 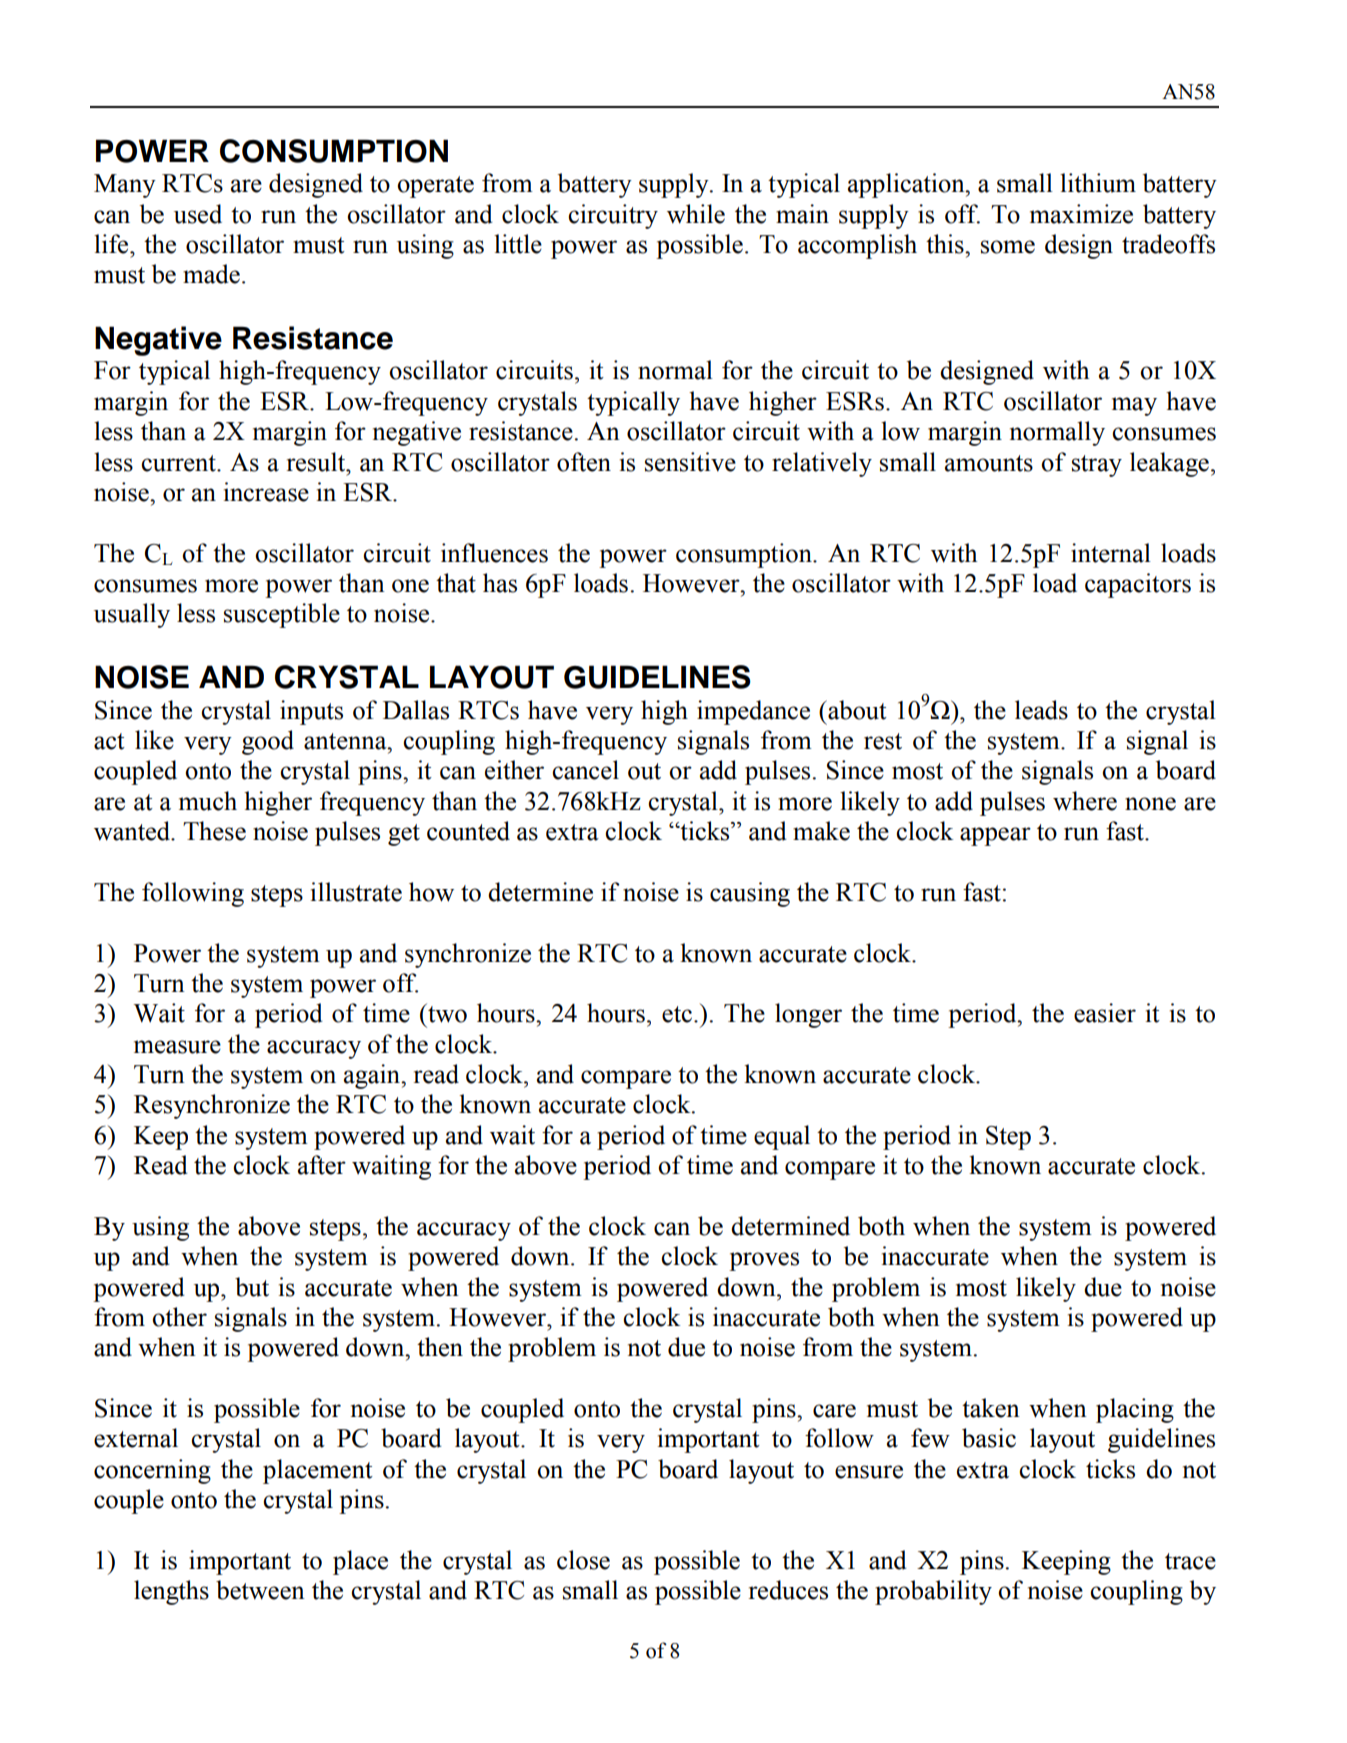 What do you see at coordinates (1190, 1561) in the screenshot?
I see `trace` at bounding box center [1190, 1561].
